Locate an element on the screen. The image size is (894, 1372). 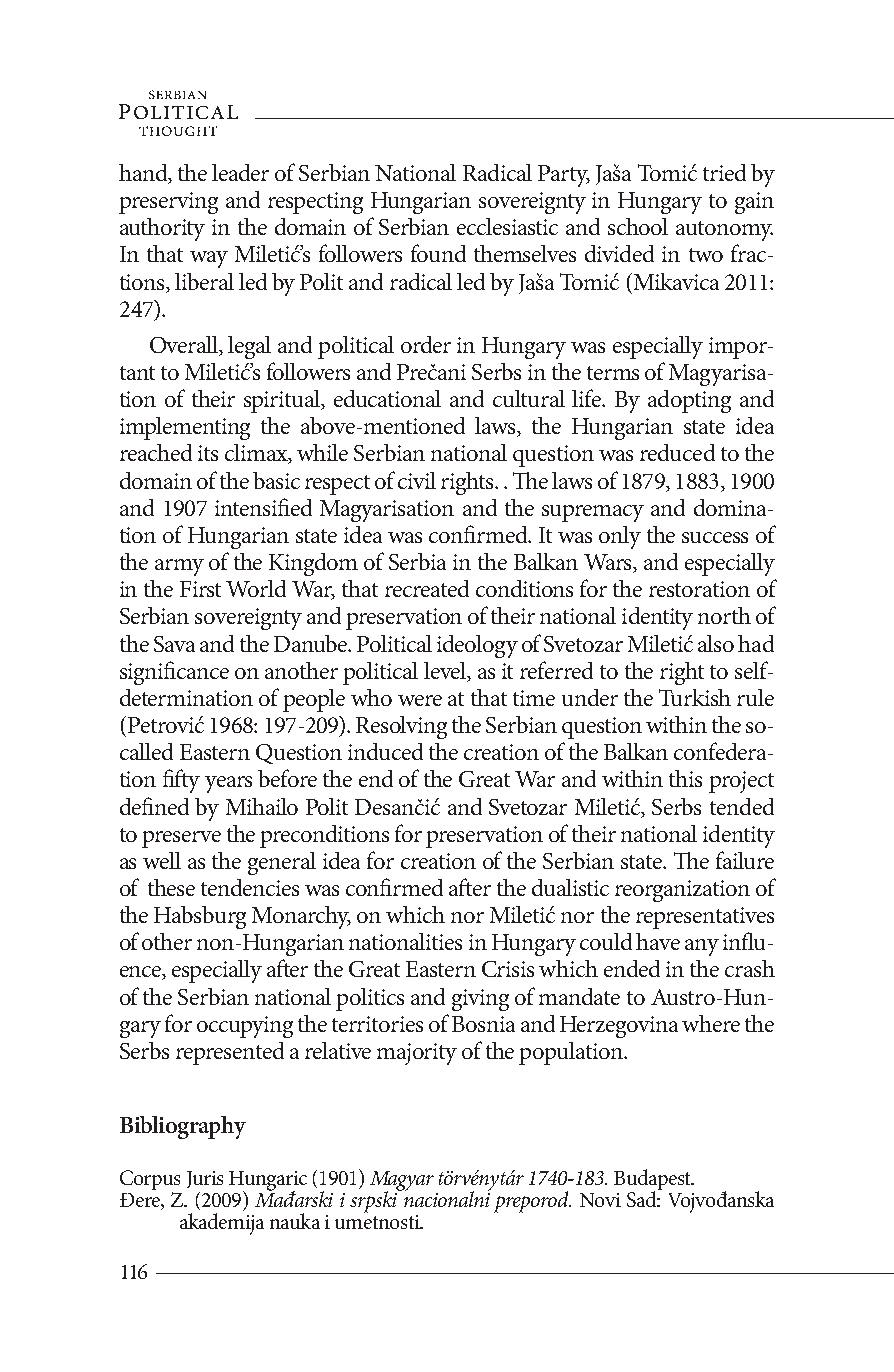
school is located at coordinates (638, 226).
